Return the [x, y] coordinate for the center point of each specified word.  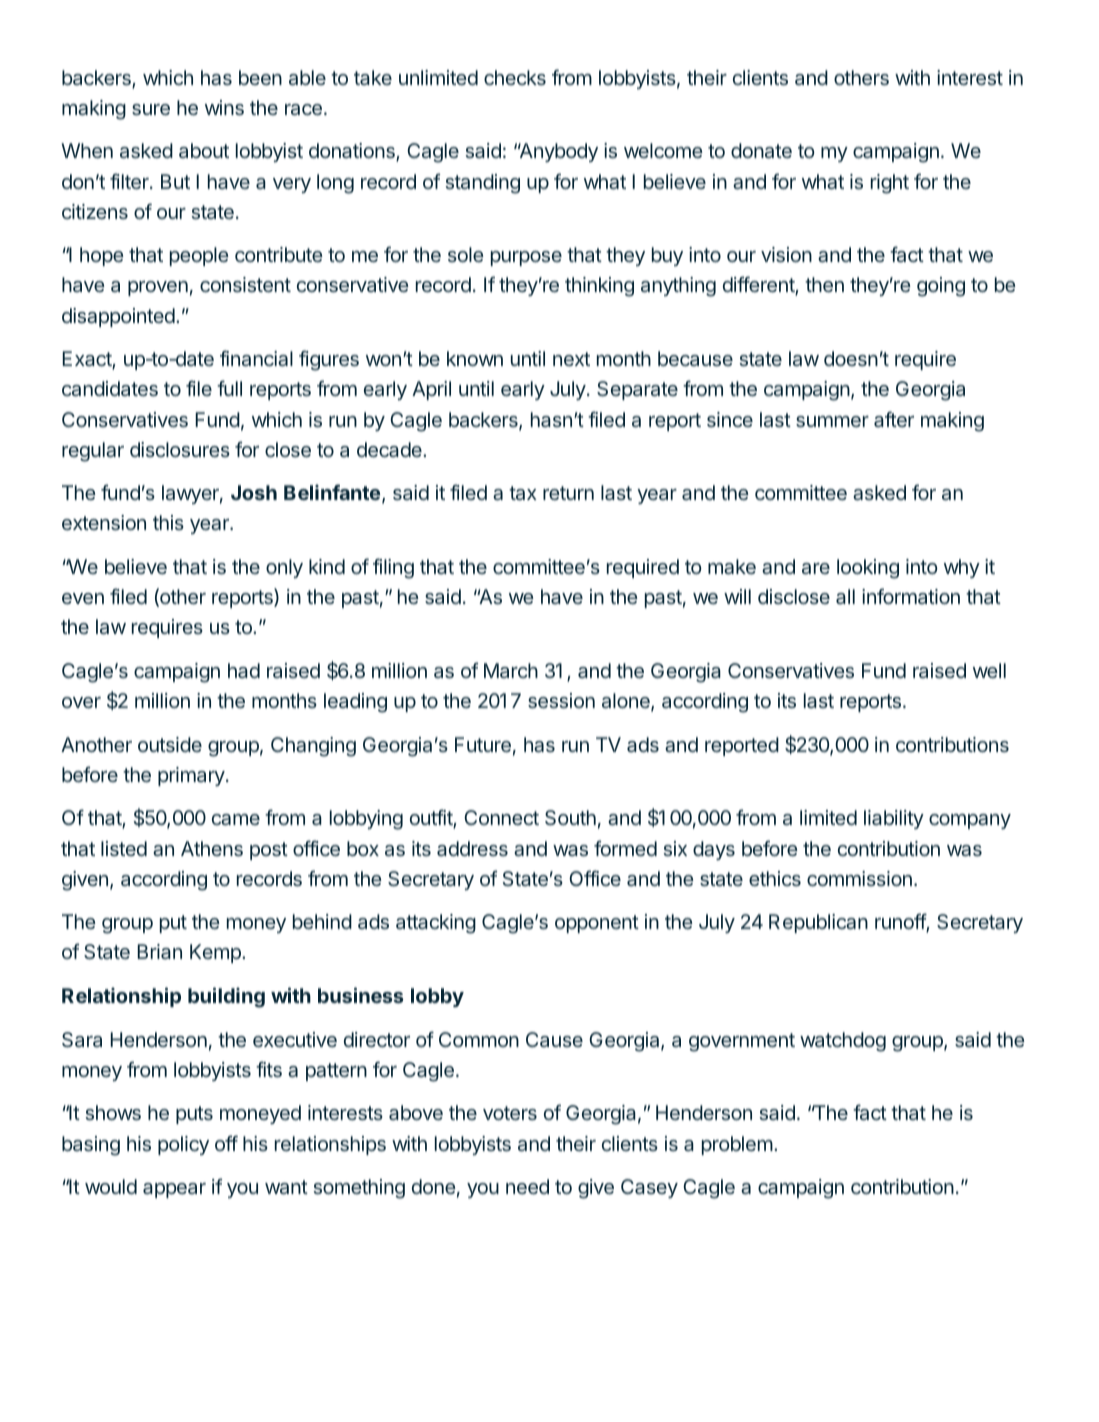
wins [224, 107]
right [890, 184]
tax [523, 493]
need [527, 1186]
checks [515, 77]
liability [894, 819]
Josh [254, 492]
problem [737, 1145]
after [894, 419]
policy [183, 1145]
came [236, 820]
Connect [501, 817]
